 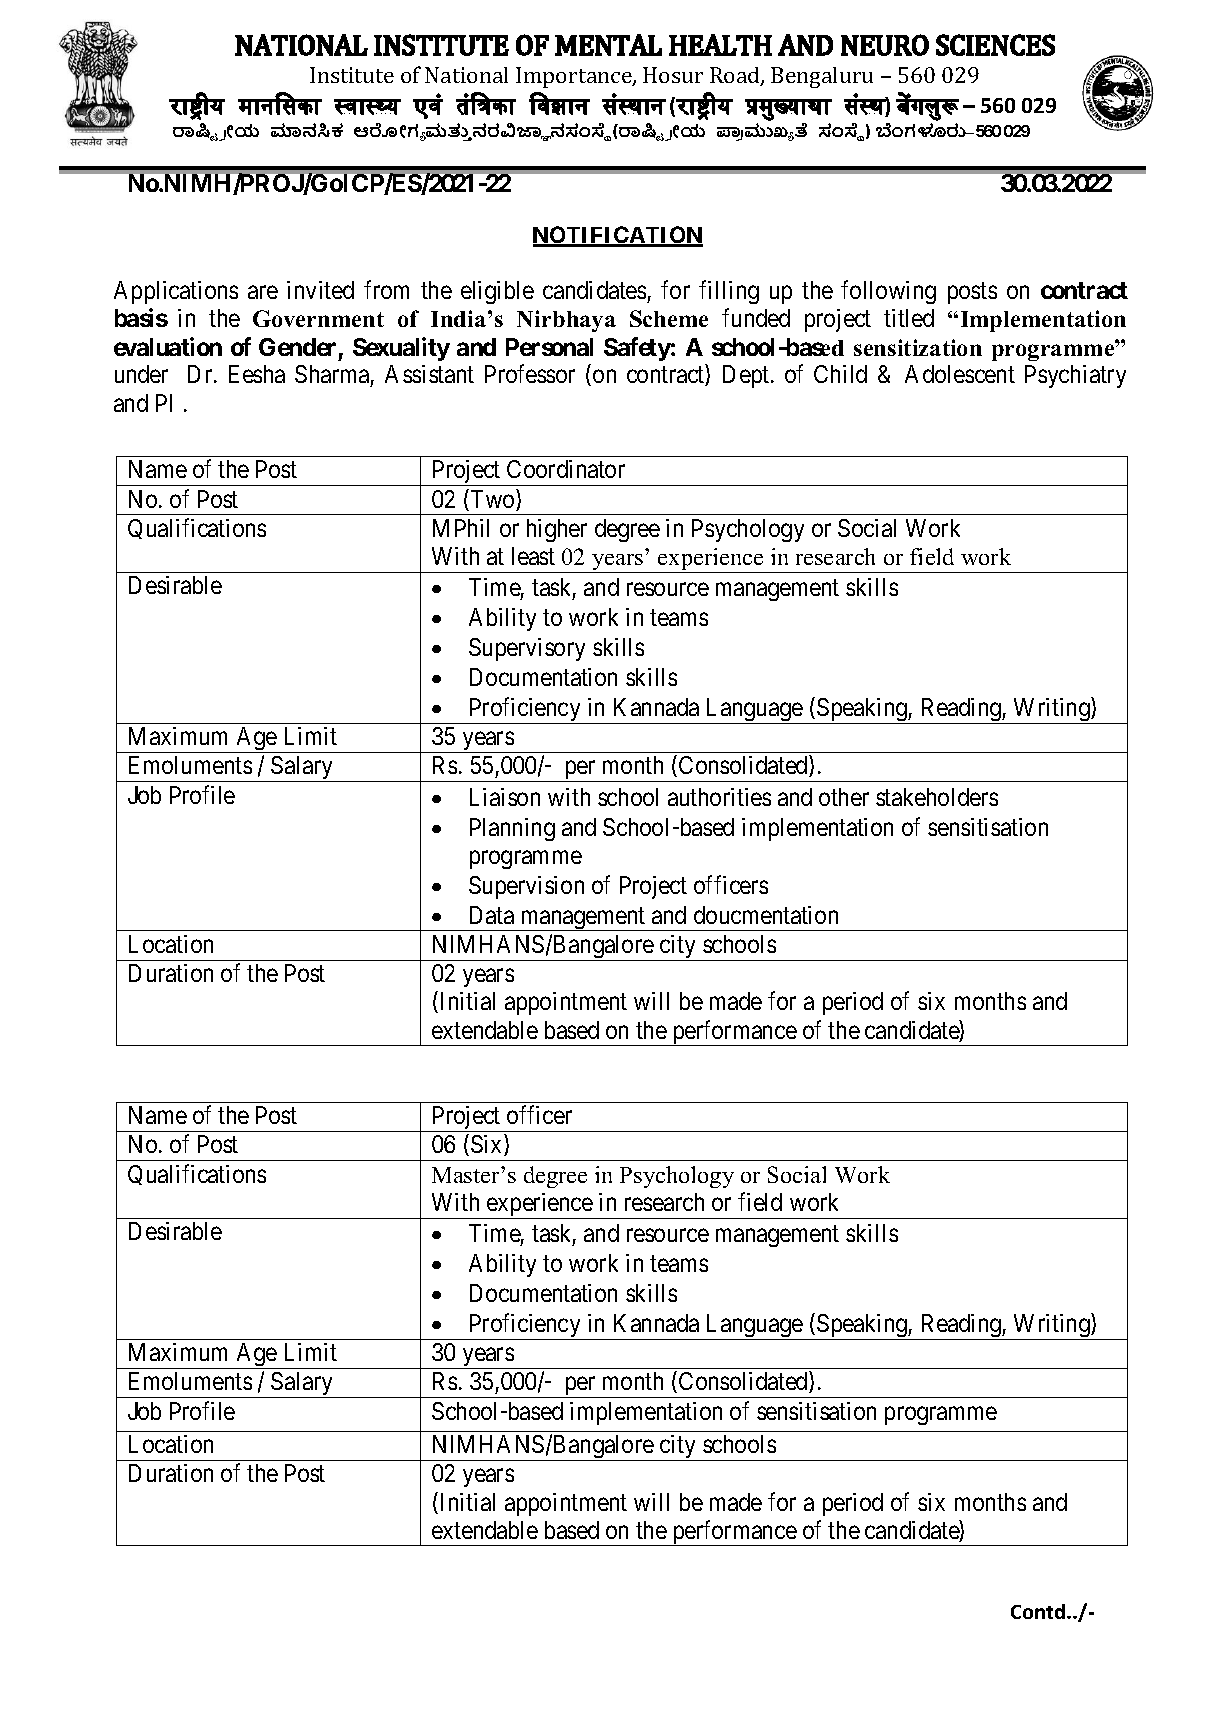 What do you see at coordinates (263, 292) in the screenshot?
I see `are` at bounding box center [263, 292].
